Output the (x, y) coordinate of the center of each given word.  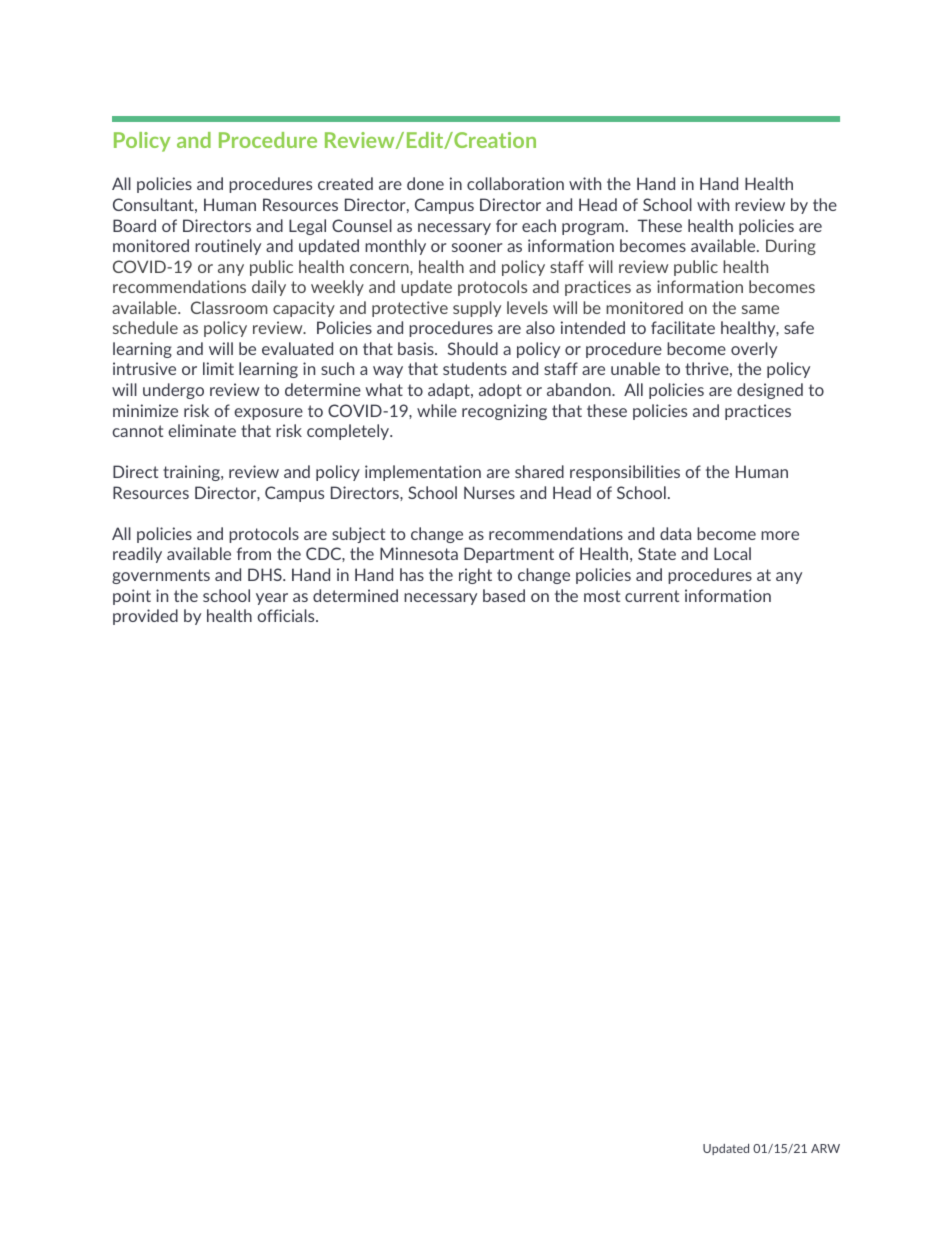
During (791, 247)
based (504, 595)
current (652, 596)
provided (145, 617)
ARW (825, 1148)
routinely (228, 247)
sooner (477, 247)
